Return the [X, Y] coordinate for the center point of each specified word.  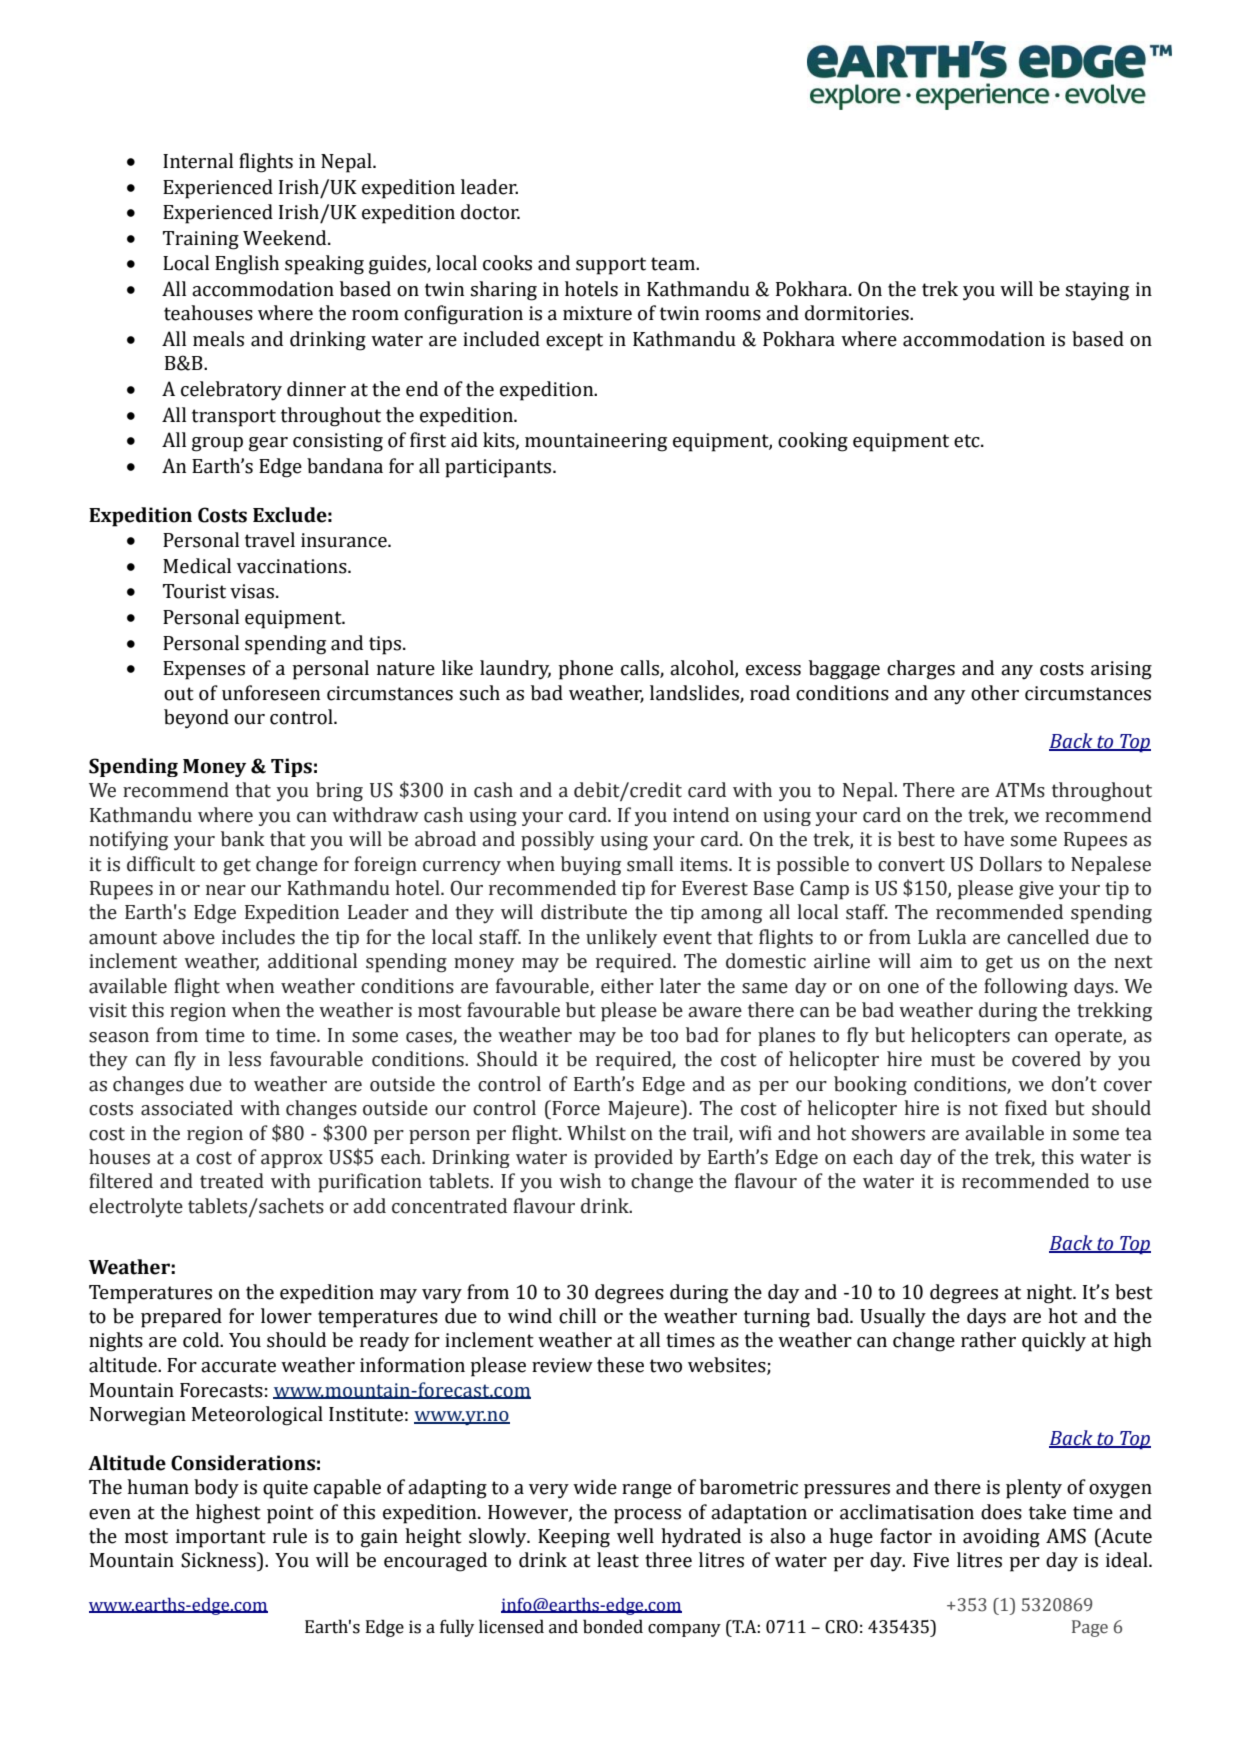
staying [1097, 291]
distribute [584, 912]
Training [201, 240]
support [611, 266]
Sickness [219, 1560]
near [226, 890]
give [1036, 890]
